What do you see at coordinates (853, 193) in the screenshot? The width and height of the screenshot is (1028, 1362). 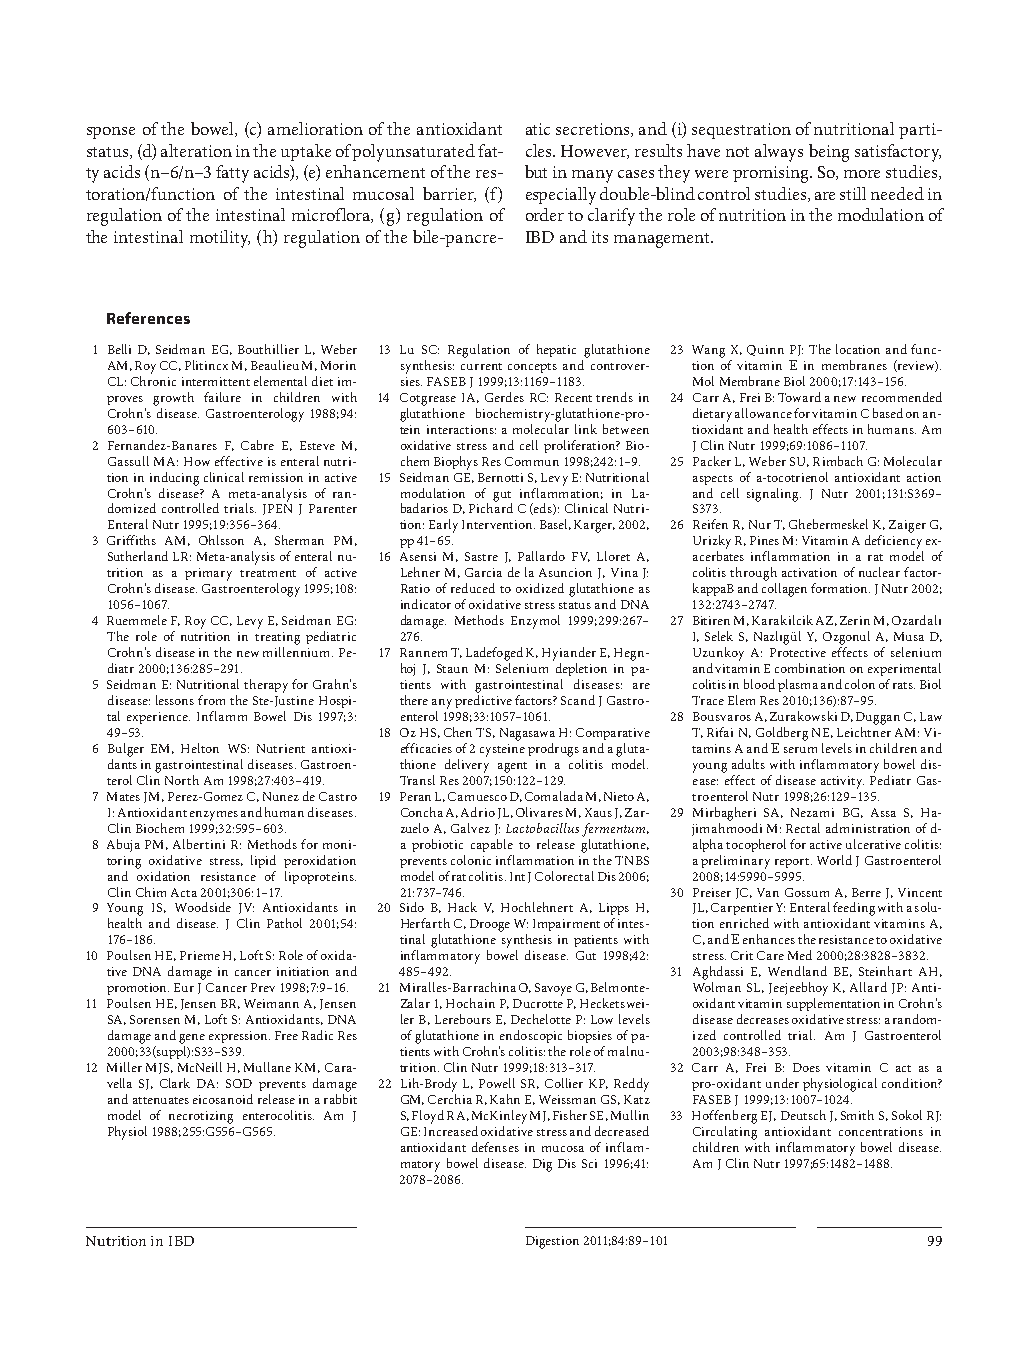 I see `still` at bounding box center [853, 193].
